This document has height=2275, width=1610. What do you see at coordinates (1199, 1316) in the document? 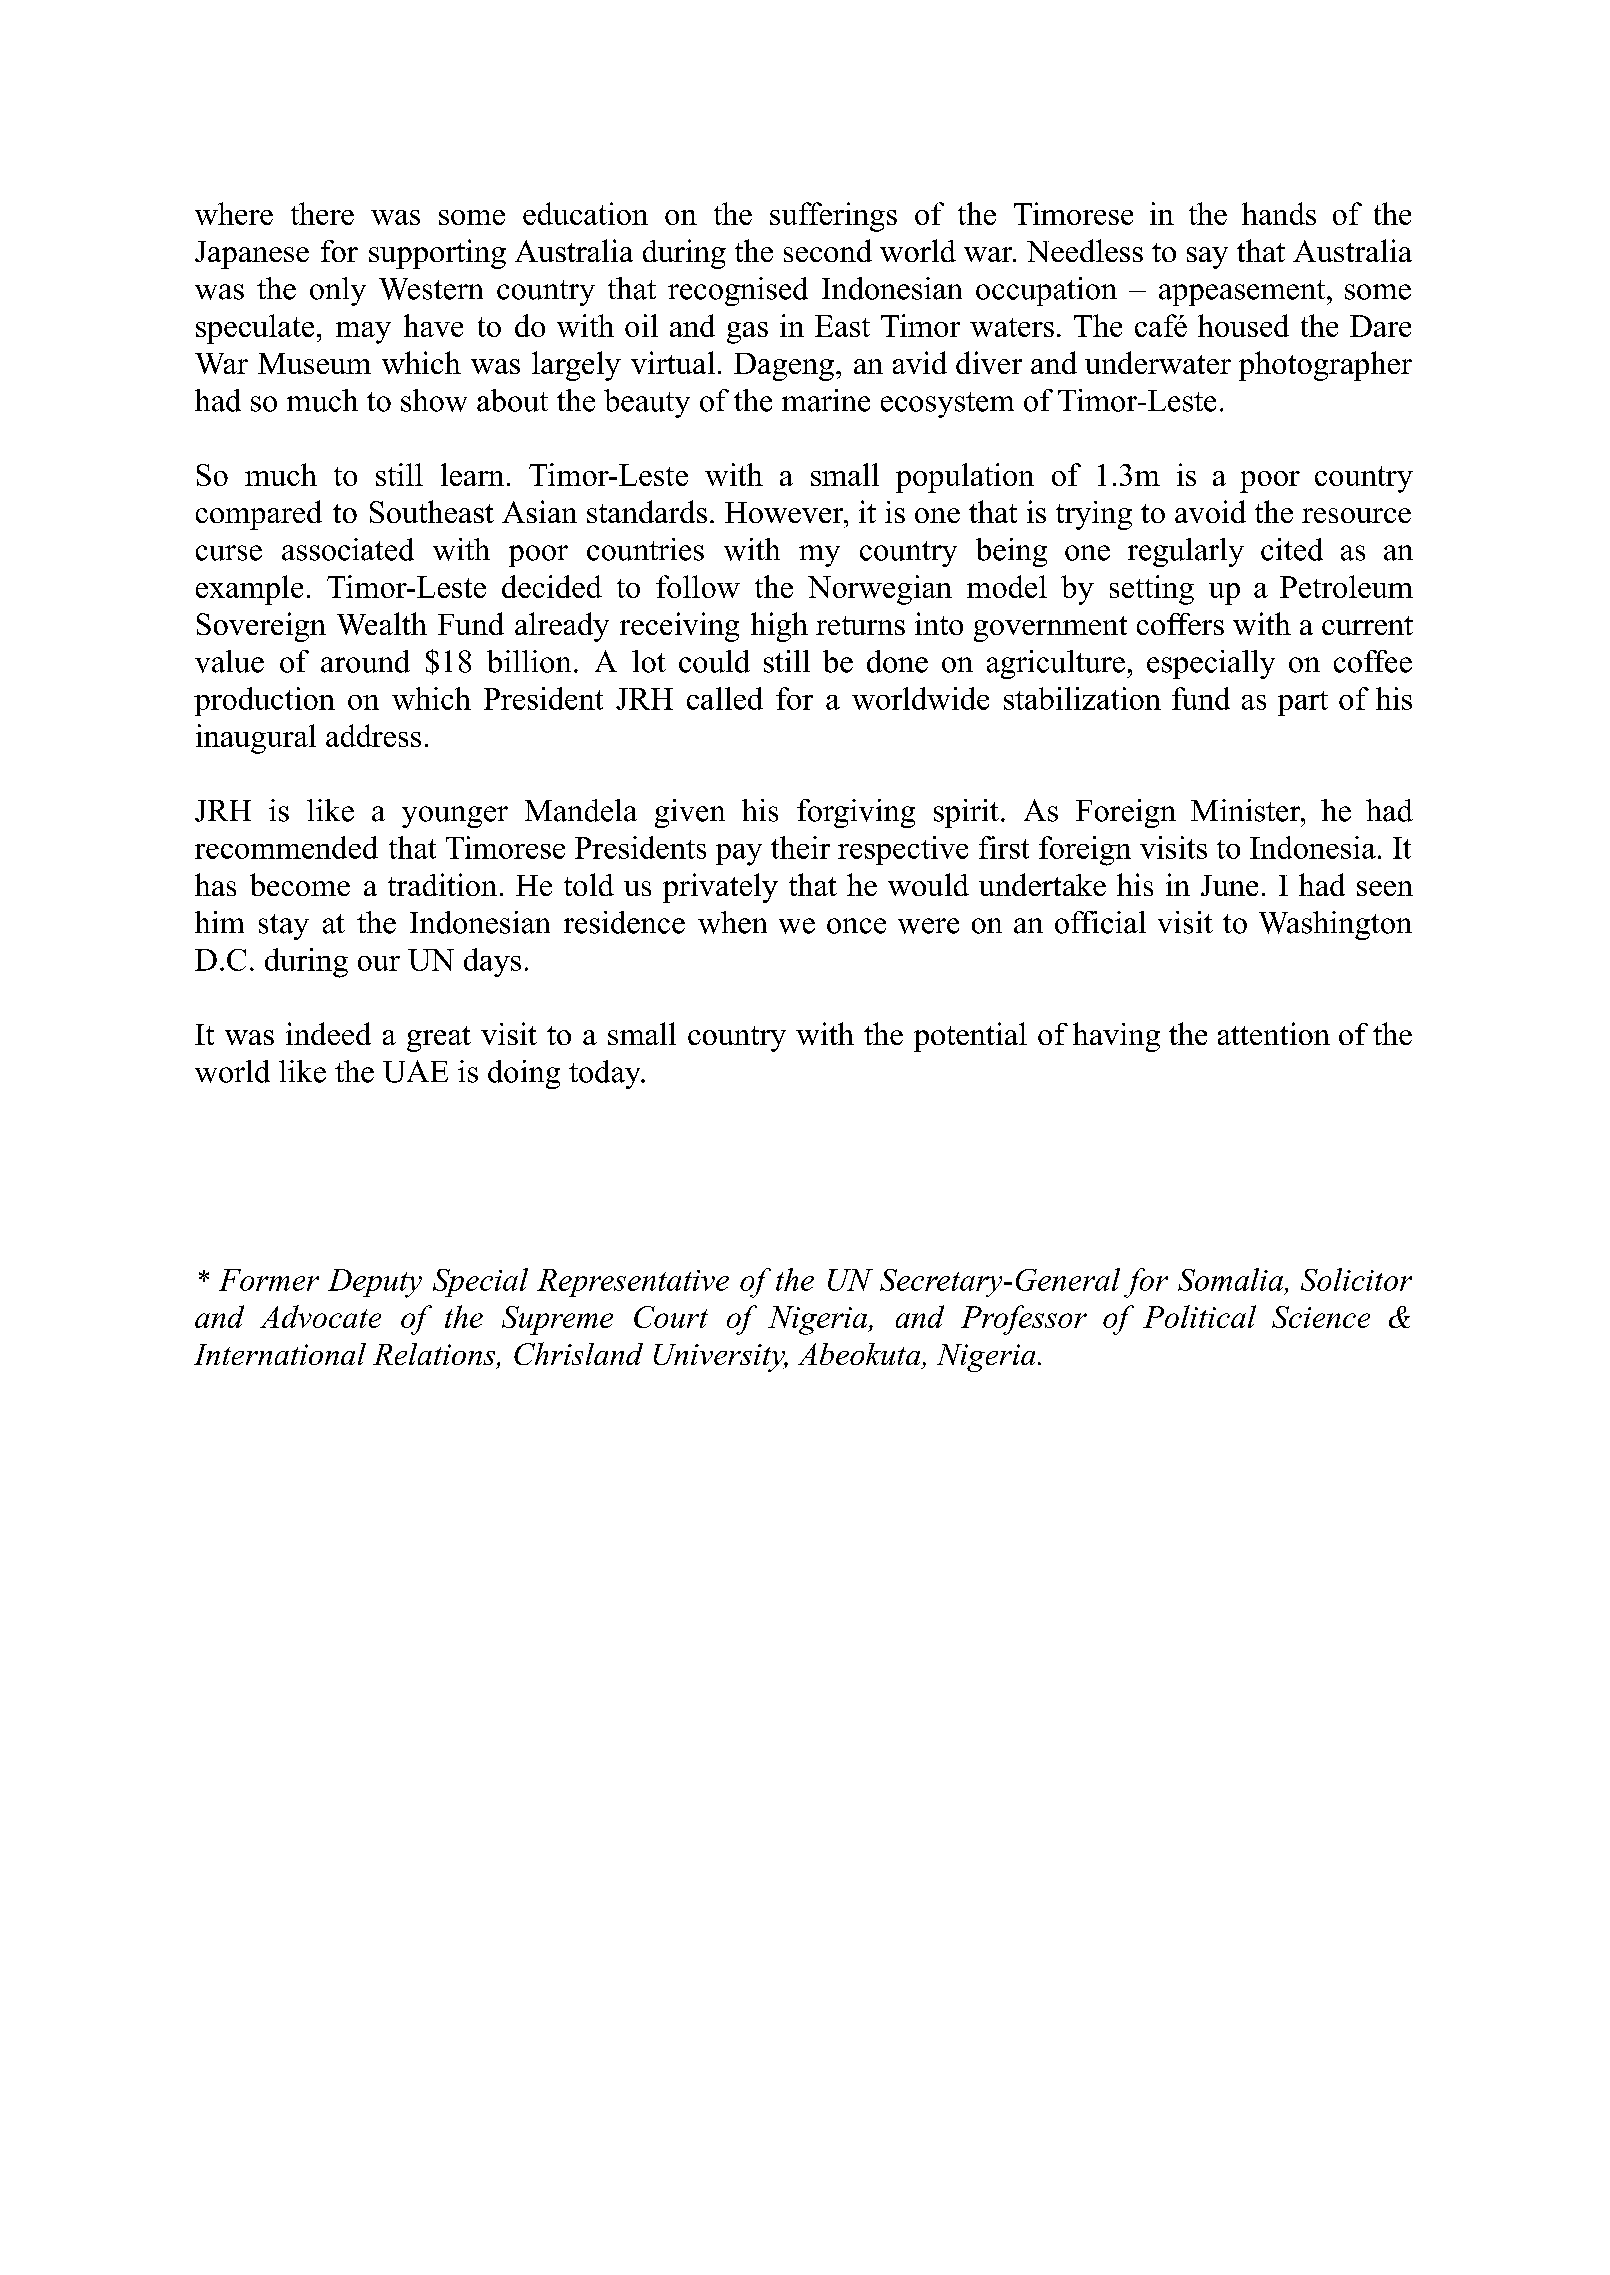
I see `Political` at bounding box center [1199, 1316].
